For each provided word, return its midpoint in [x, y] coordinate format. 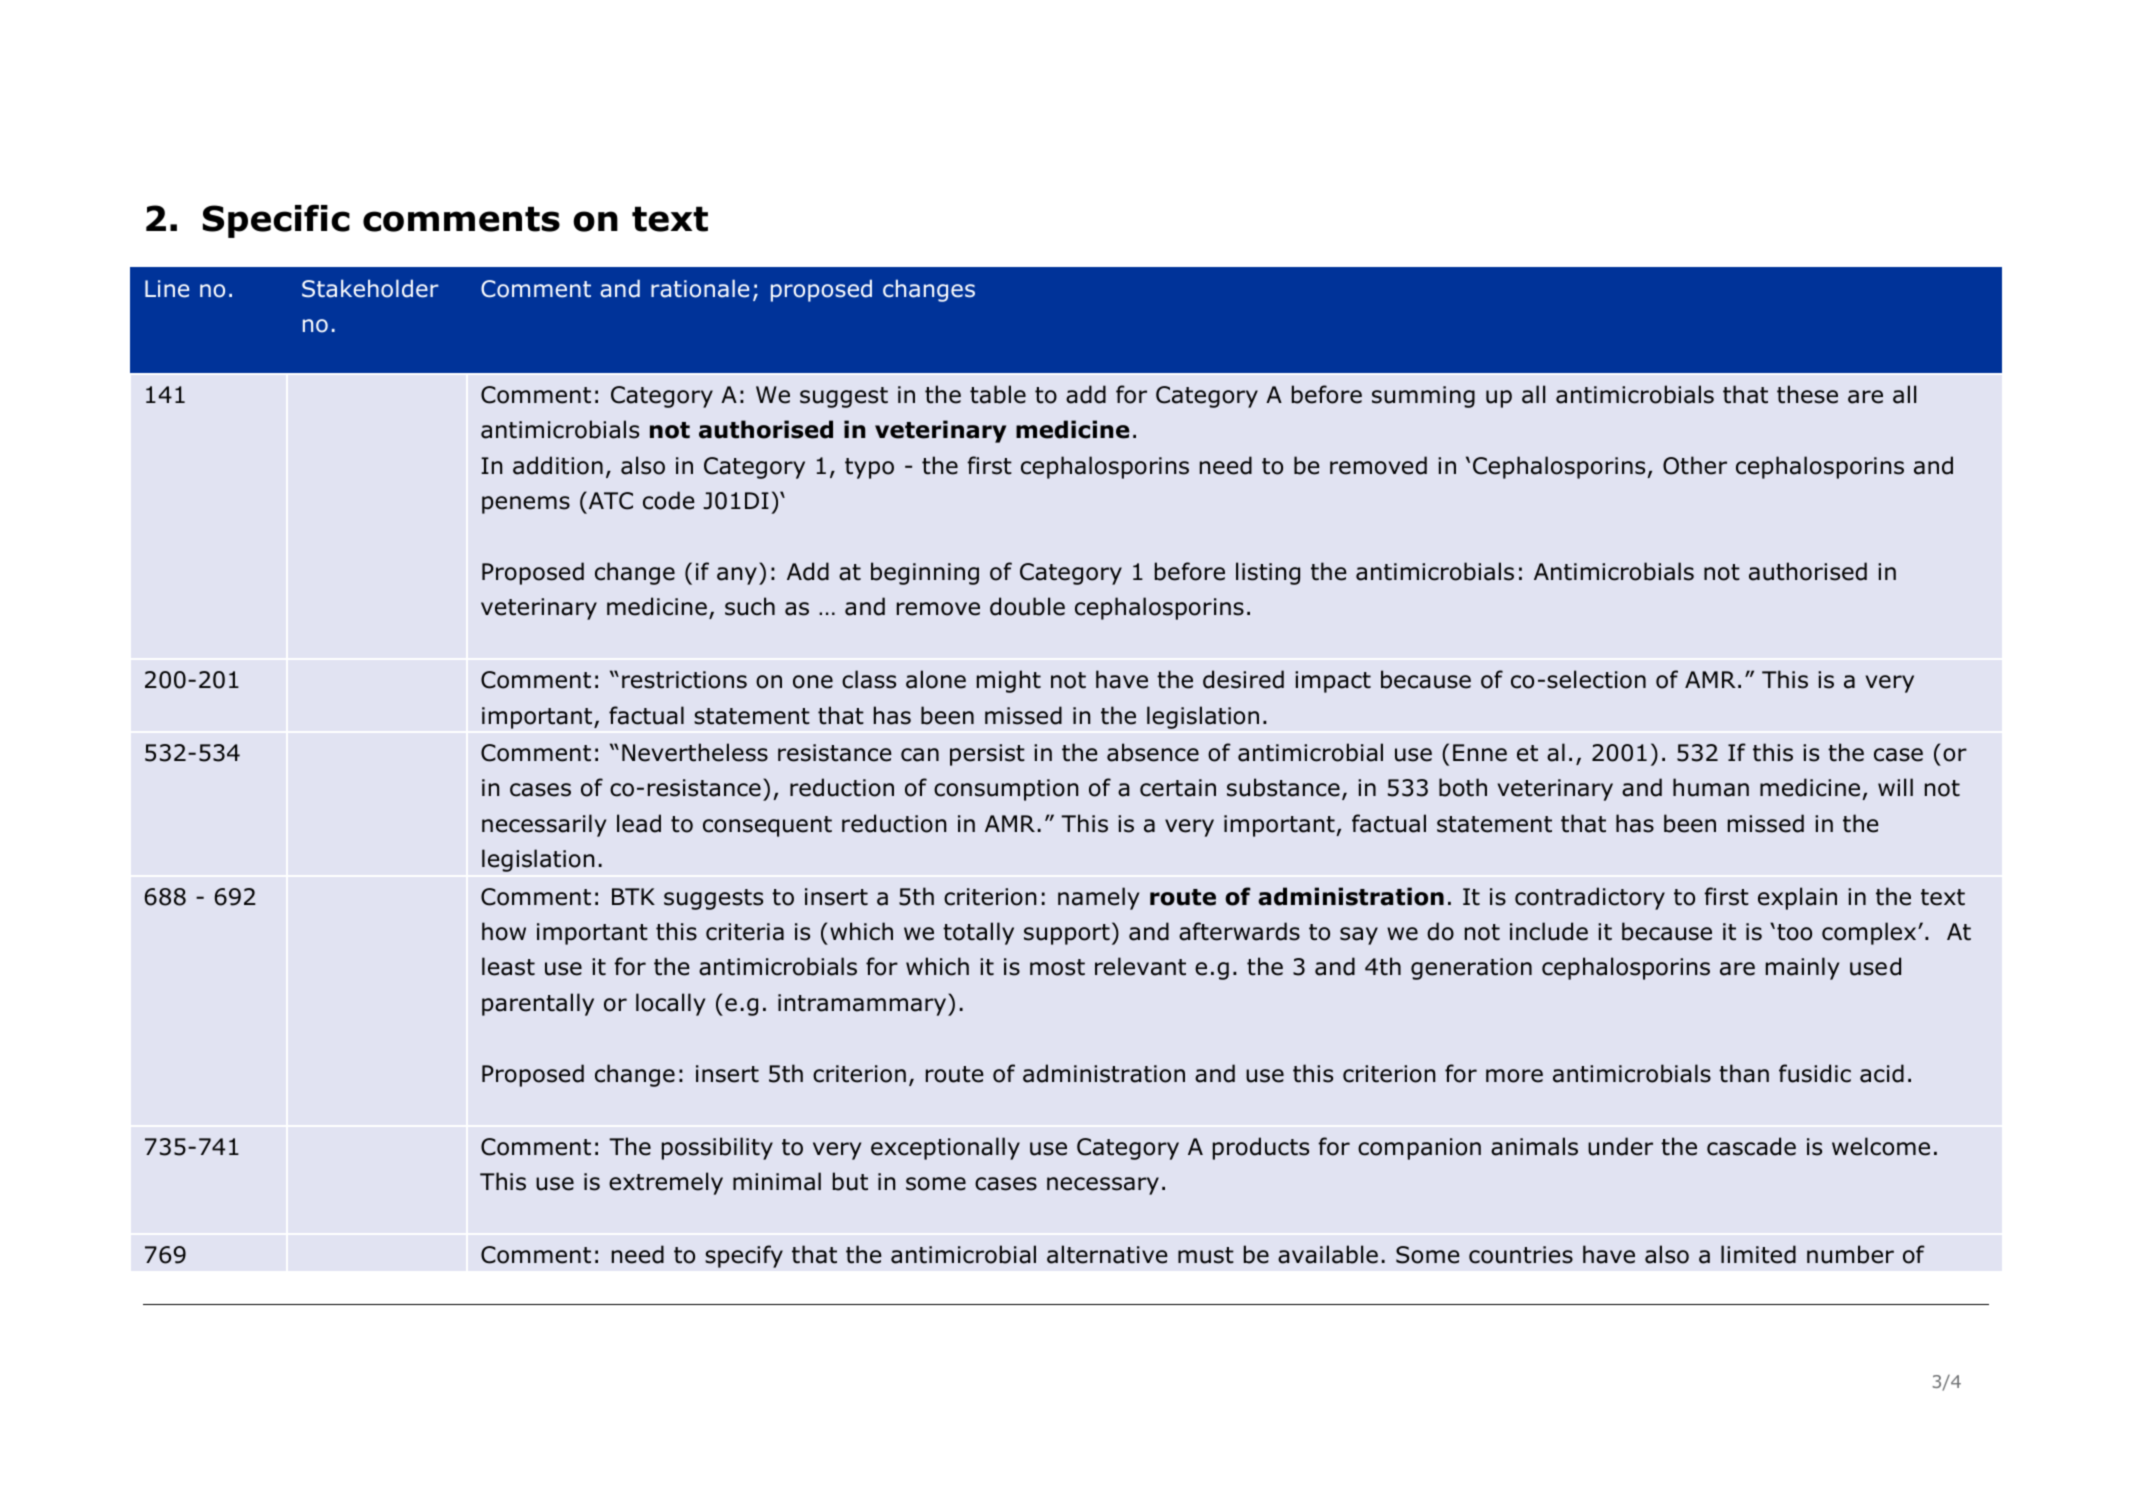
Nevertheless [695, 752]
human [1711, 787]
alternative [1107, 1254]
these [1807, 394]
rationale [700, 288]
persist [987, 755]
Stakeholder [370, 288]
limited [1758, 1254]
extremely [666, 1183]
